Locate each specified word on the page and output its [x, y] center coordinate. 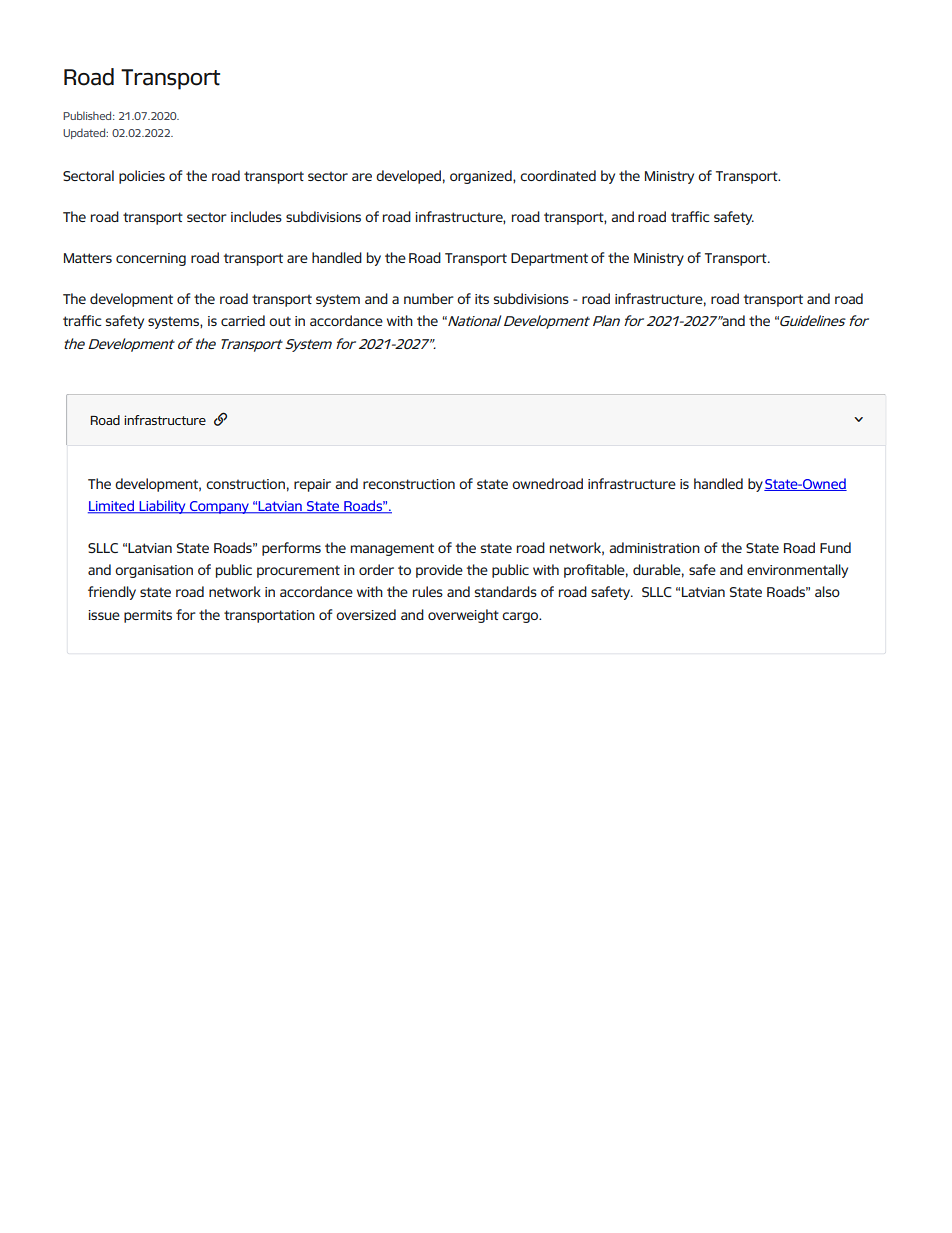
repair [312, 485]
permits [148, 616]
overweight [463, 616]
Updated [85, 133]
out [280, 321]
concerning [151, 259]
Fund [835, 547]
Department [549, 259]
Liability [162, 507]
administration [654, 547]
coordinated [558, 175]
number [429, 298]
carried [243, 320]
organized [482, 177]
